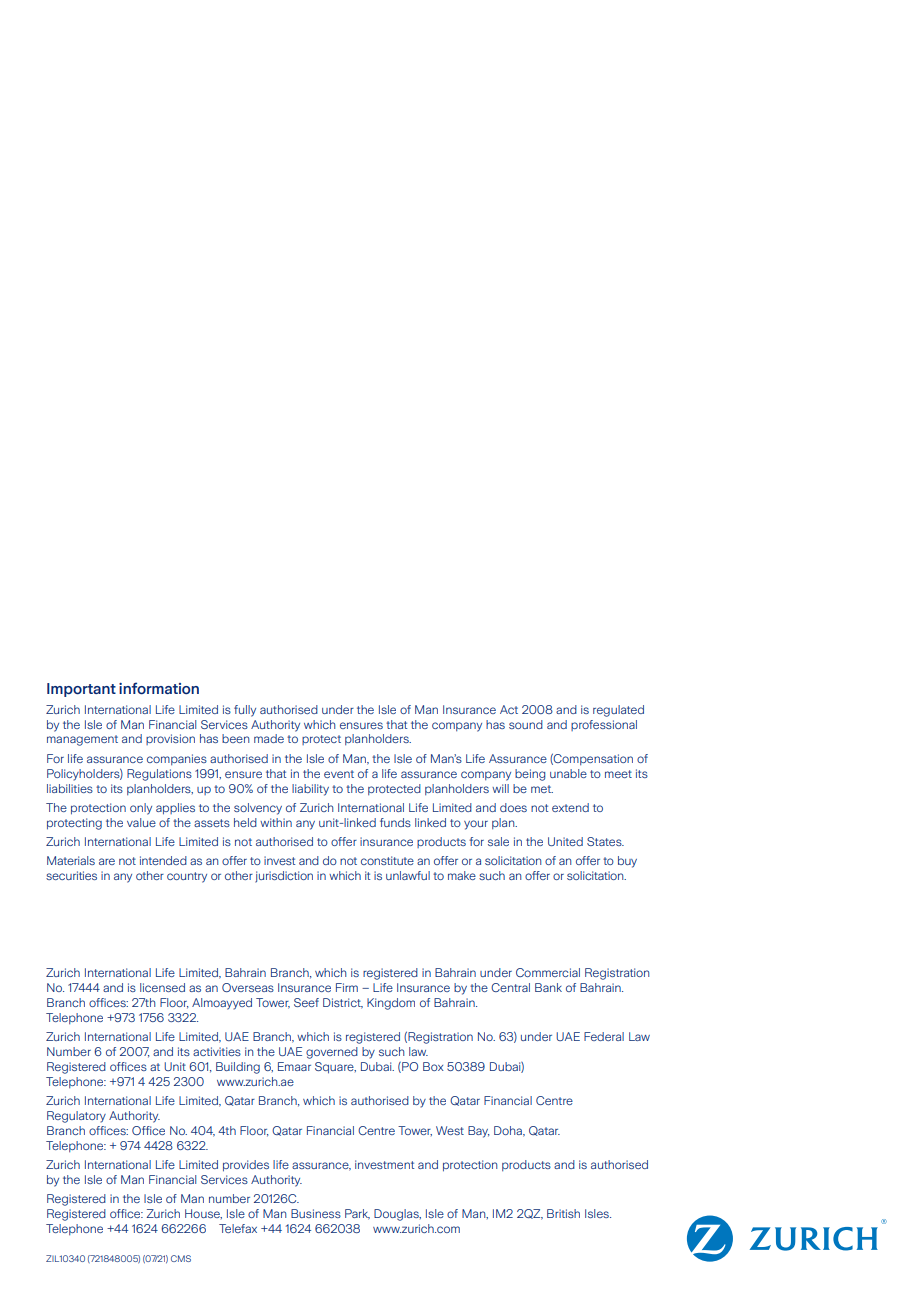  What do you see at coordinates (159, 688) in the screenshot?
I see `information` at bounding box center [159, 688].
